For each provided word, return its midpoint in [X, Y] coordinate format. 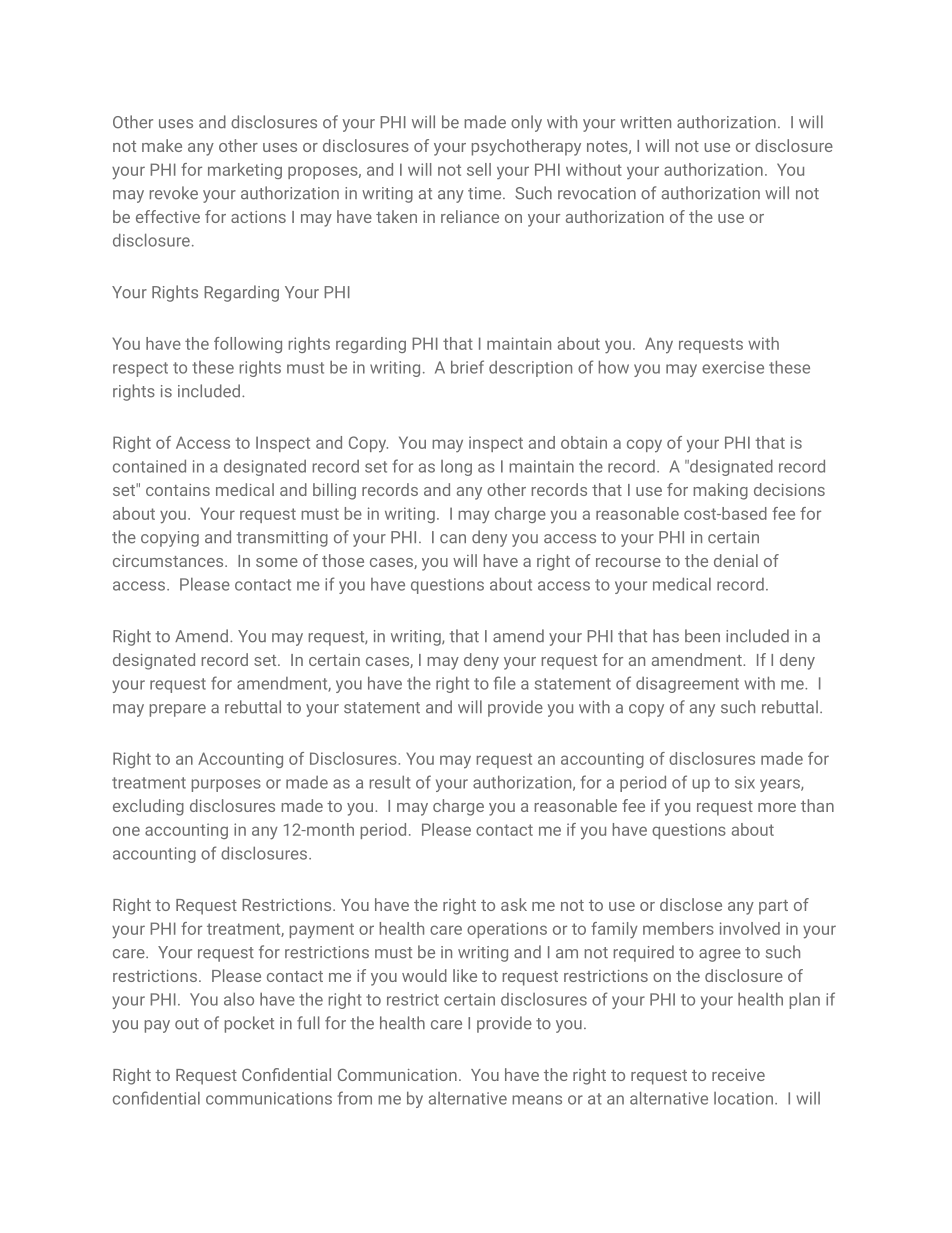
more [777, 807]
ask [514, 904]
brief [467, 367]
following [248, 345]
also [239, 999]
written [645, 122]
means [537, 1100]
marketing [245, 171]
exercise [733, 367]
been [702, 636]
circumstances [169, 561]
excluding [148, 807]
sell [479, 169]
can [453, 539]
